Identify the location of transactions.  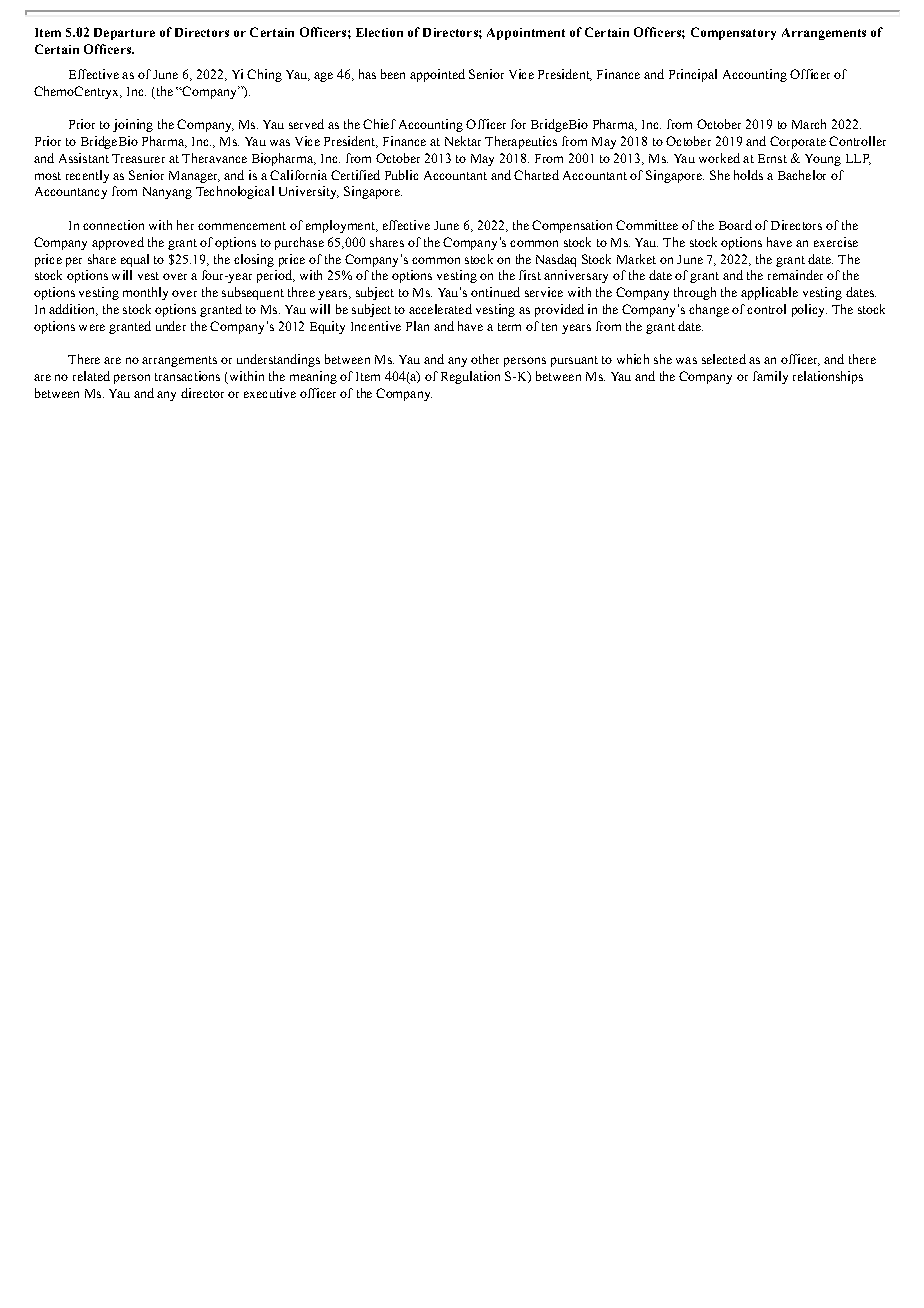
(187, 376).
